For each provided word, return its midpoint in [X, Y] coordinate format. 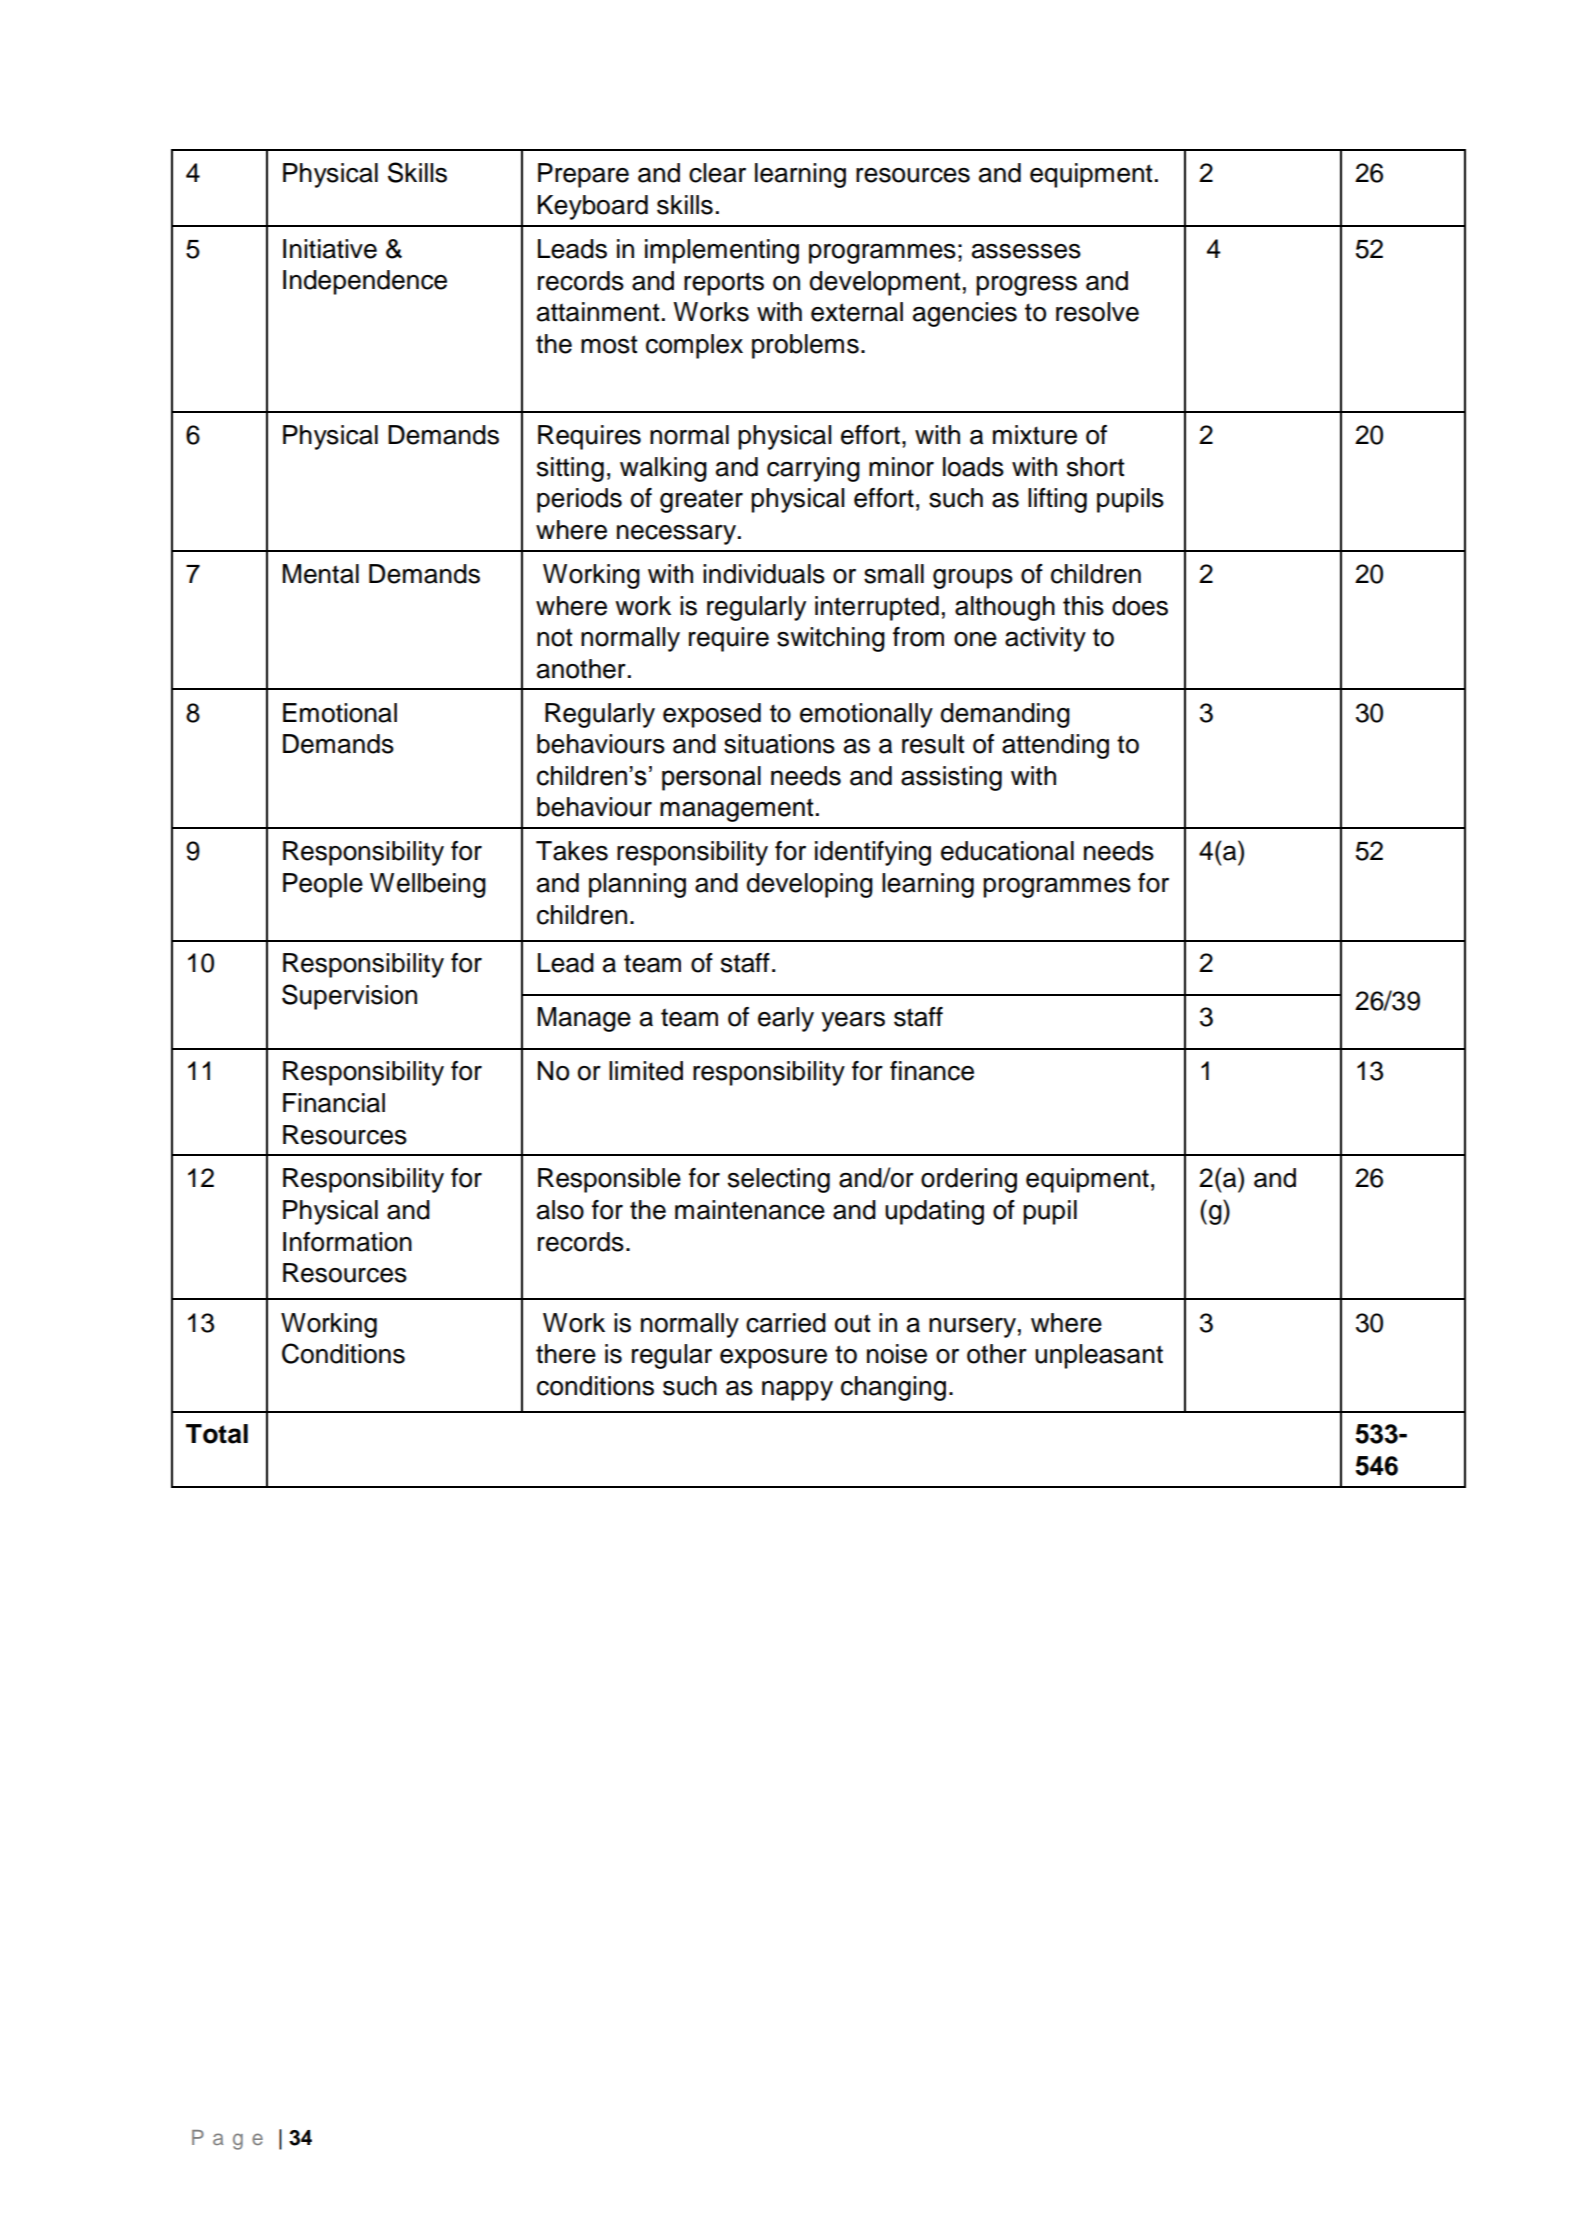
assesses [1026, 251]
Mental [320, 574]
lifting [1057, 500]
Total [217, 1434]
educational [1007, 851]
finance [932, 1071]
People [323, 885]
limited [646, 1071]
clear [717, 173]
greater [701, 501]
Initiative [330, 249]
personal [711, 778]
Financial [334, 1103]
